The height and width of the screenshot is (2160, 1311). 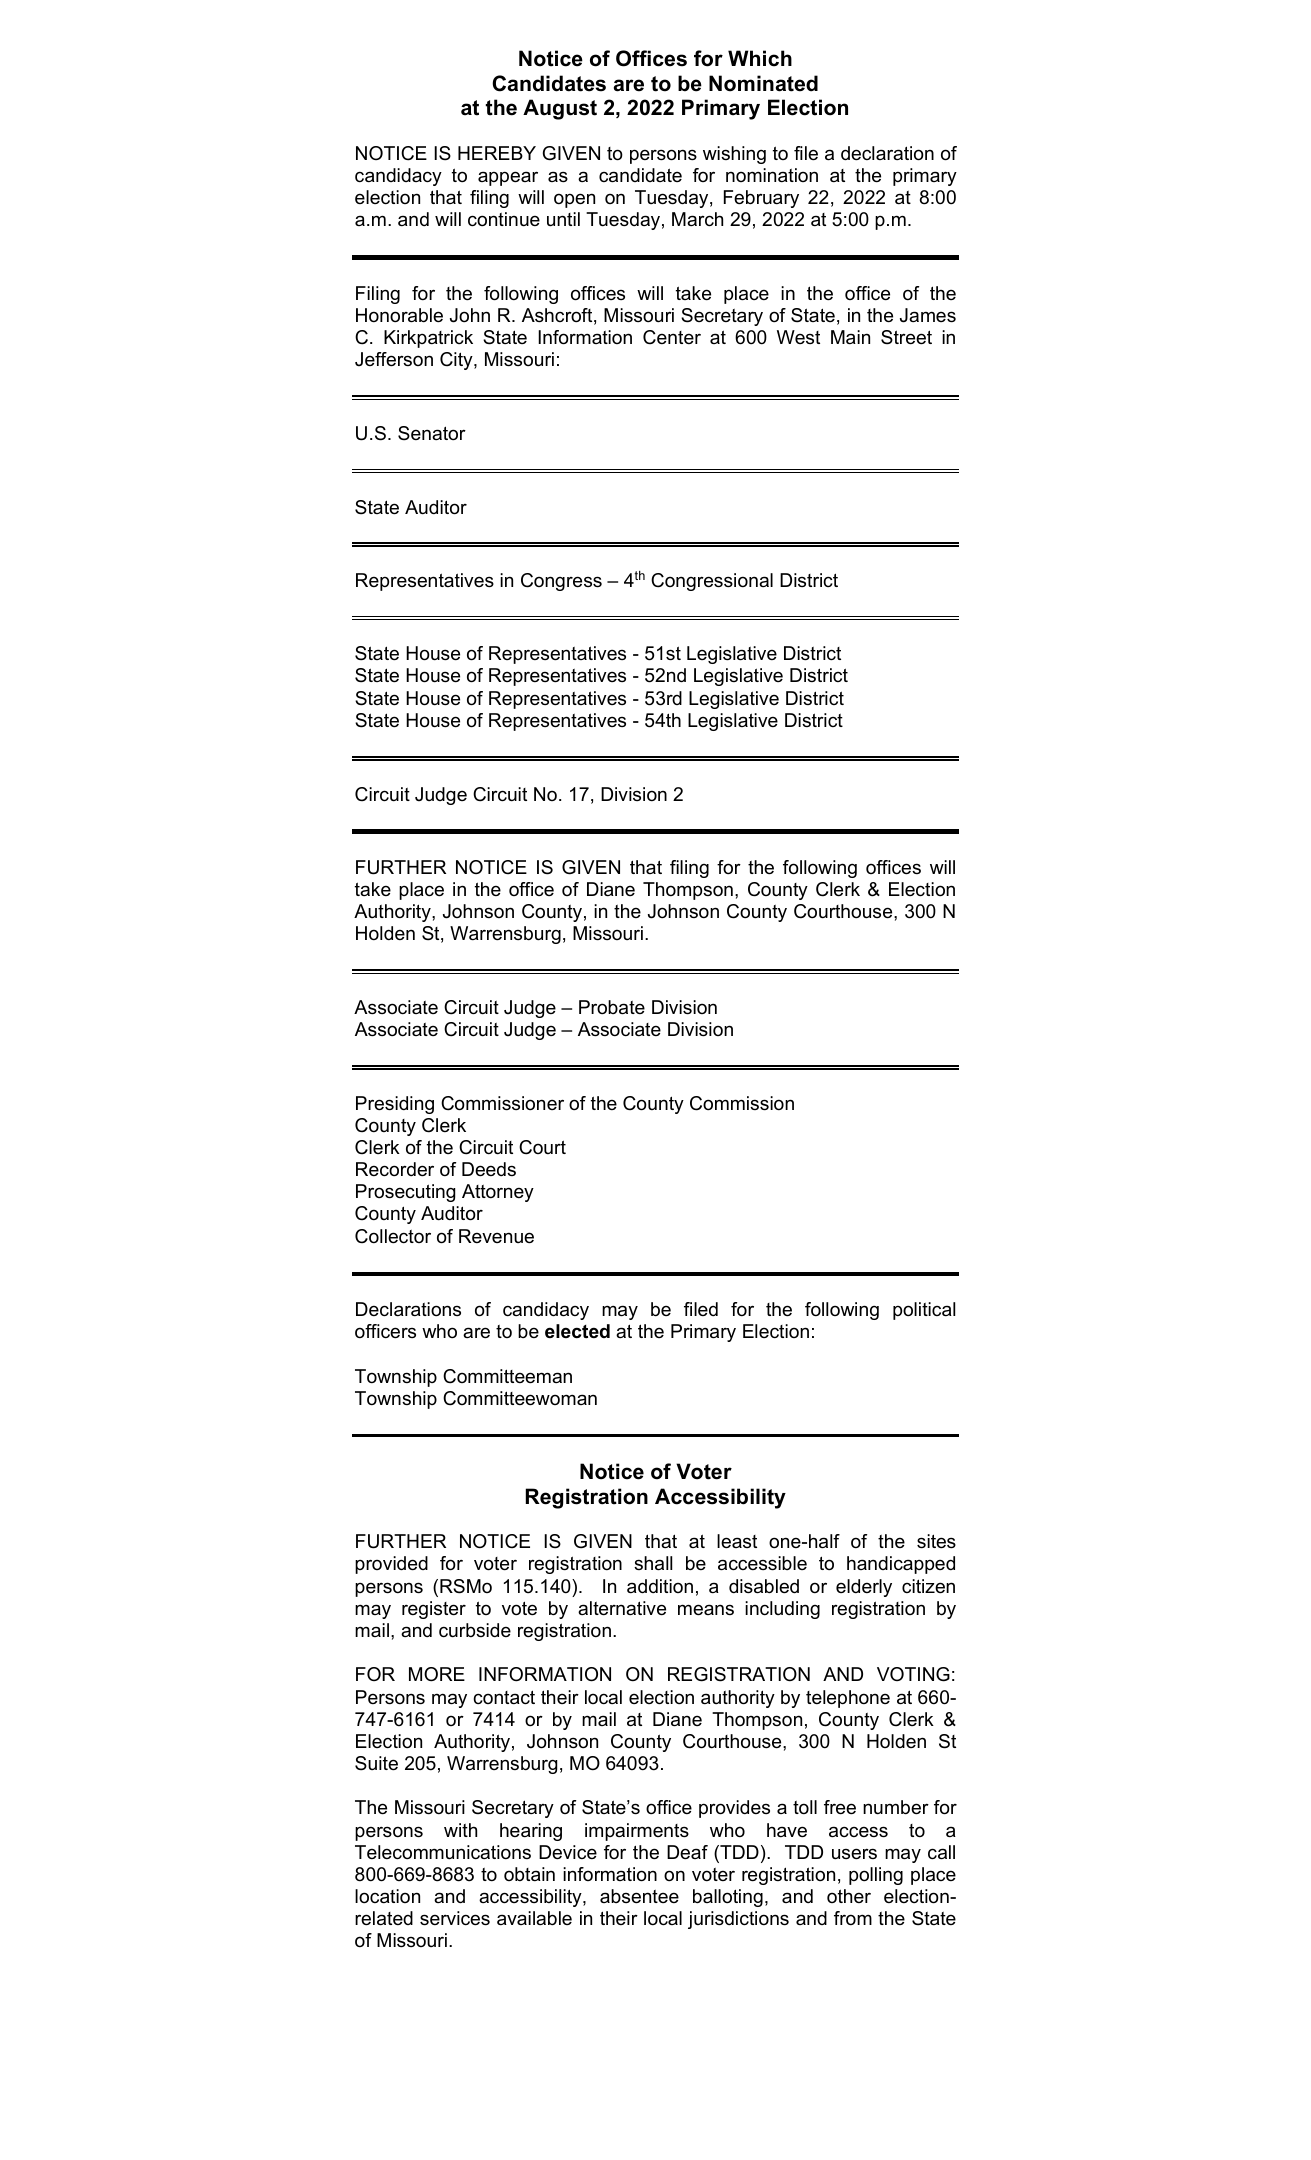 What do you see at coordinates (850, 337) in the screenshot?
I see `Main` at bounding box center [850, 337].
